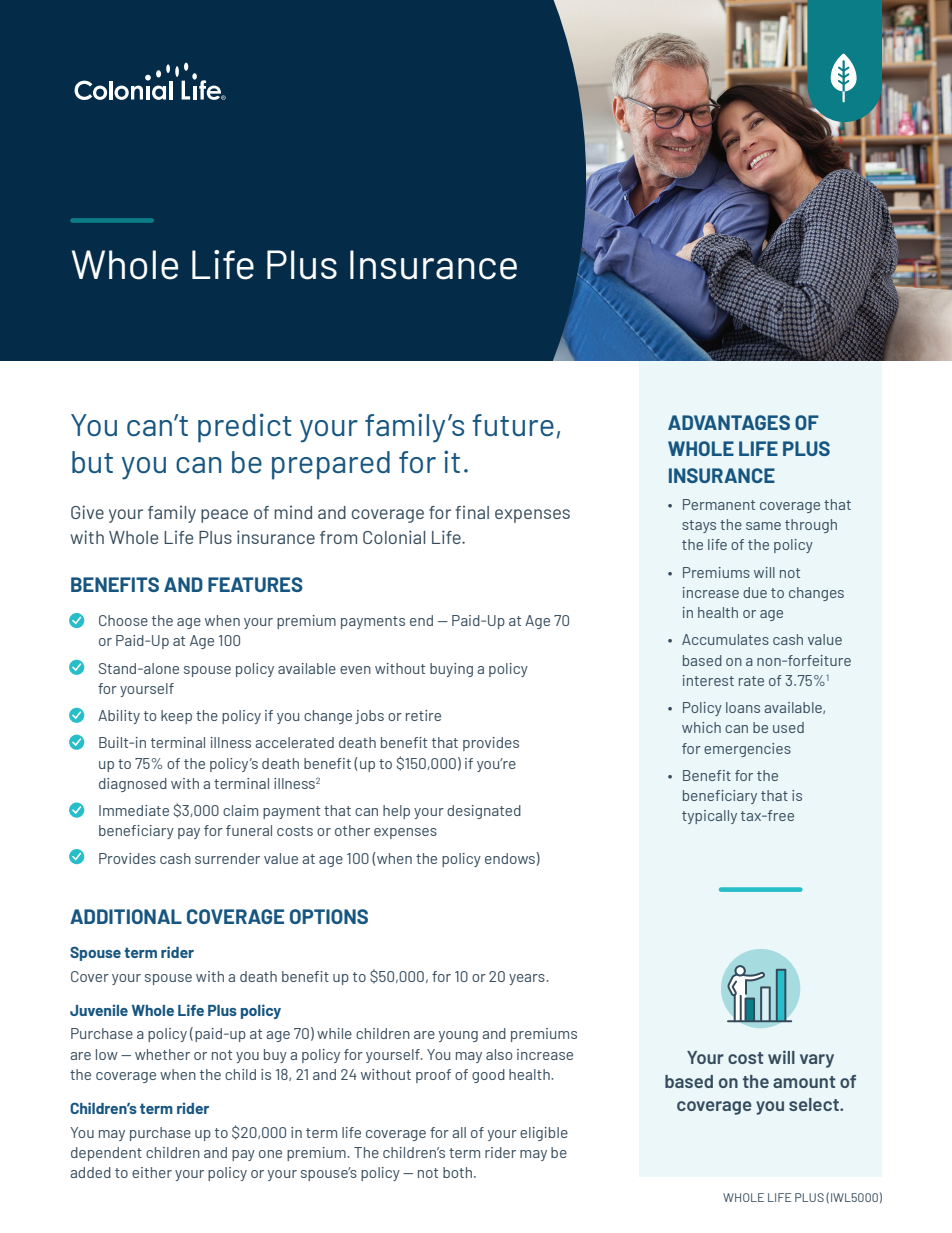  Describe the element at coordinates (134, 810) in the document. I see `Immediate` at that location.
